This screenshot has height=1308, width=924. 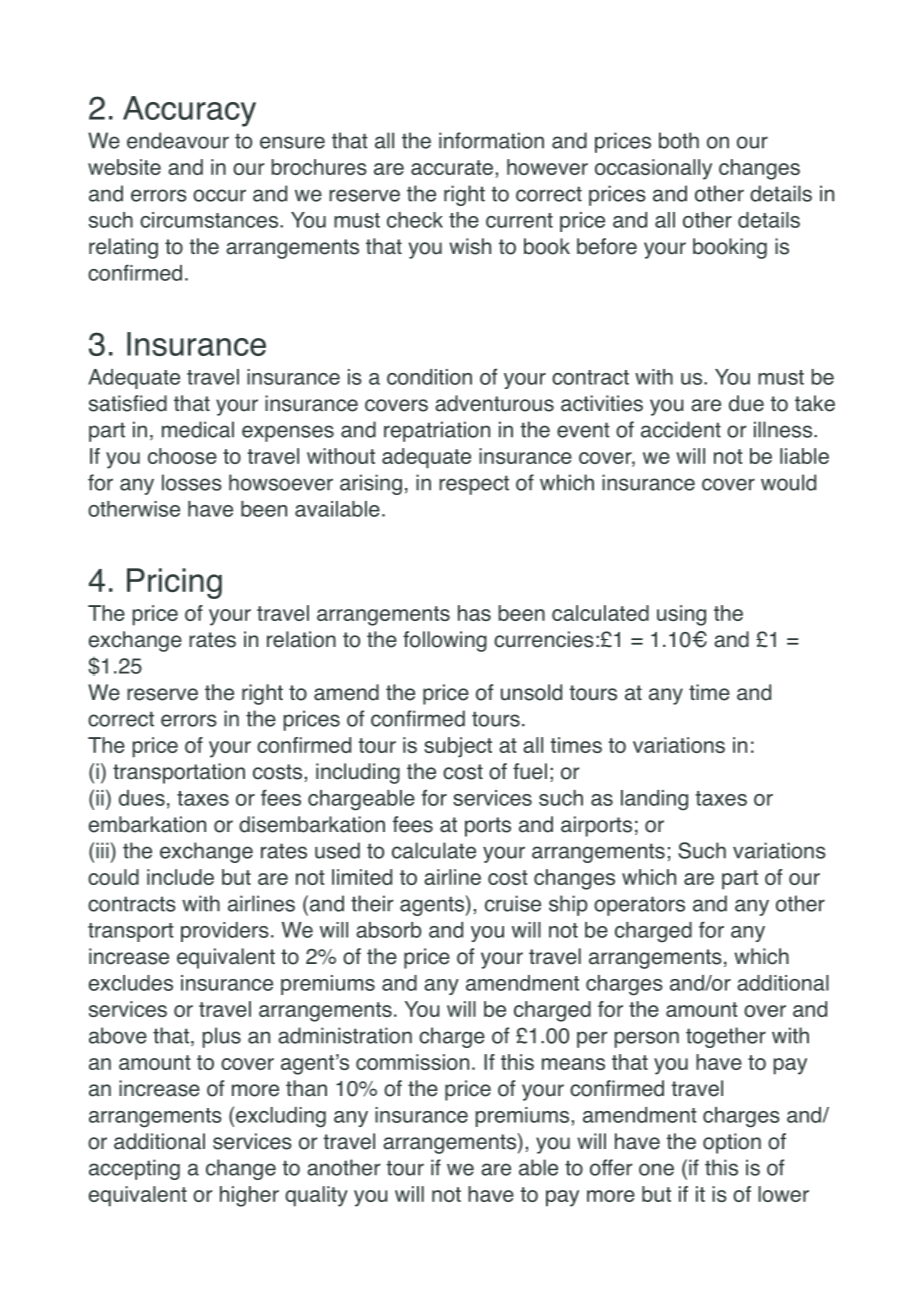 I want to click on fuel, so click(x=530, y=771).
